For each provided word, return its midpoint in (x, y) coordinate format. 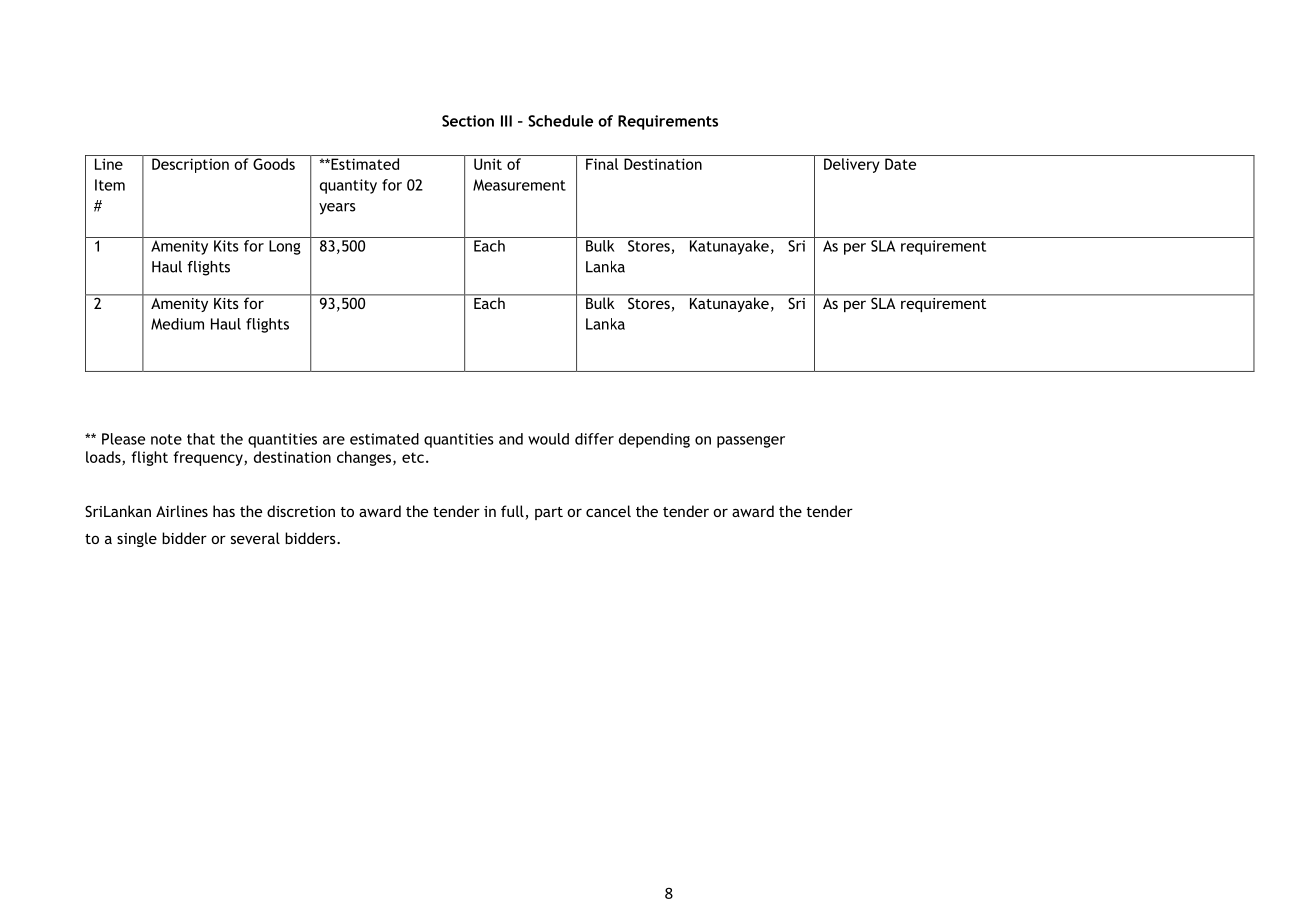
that (201, 439)
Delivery (852, 165)
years (337, 209)
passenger (751, 442)
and (511, 439)
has (224, 511)
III (506, 121)
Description (190, 165)
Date (900, 164)
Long (285, 247)
